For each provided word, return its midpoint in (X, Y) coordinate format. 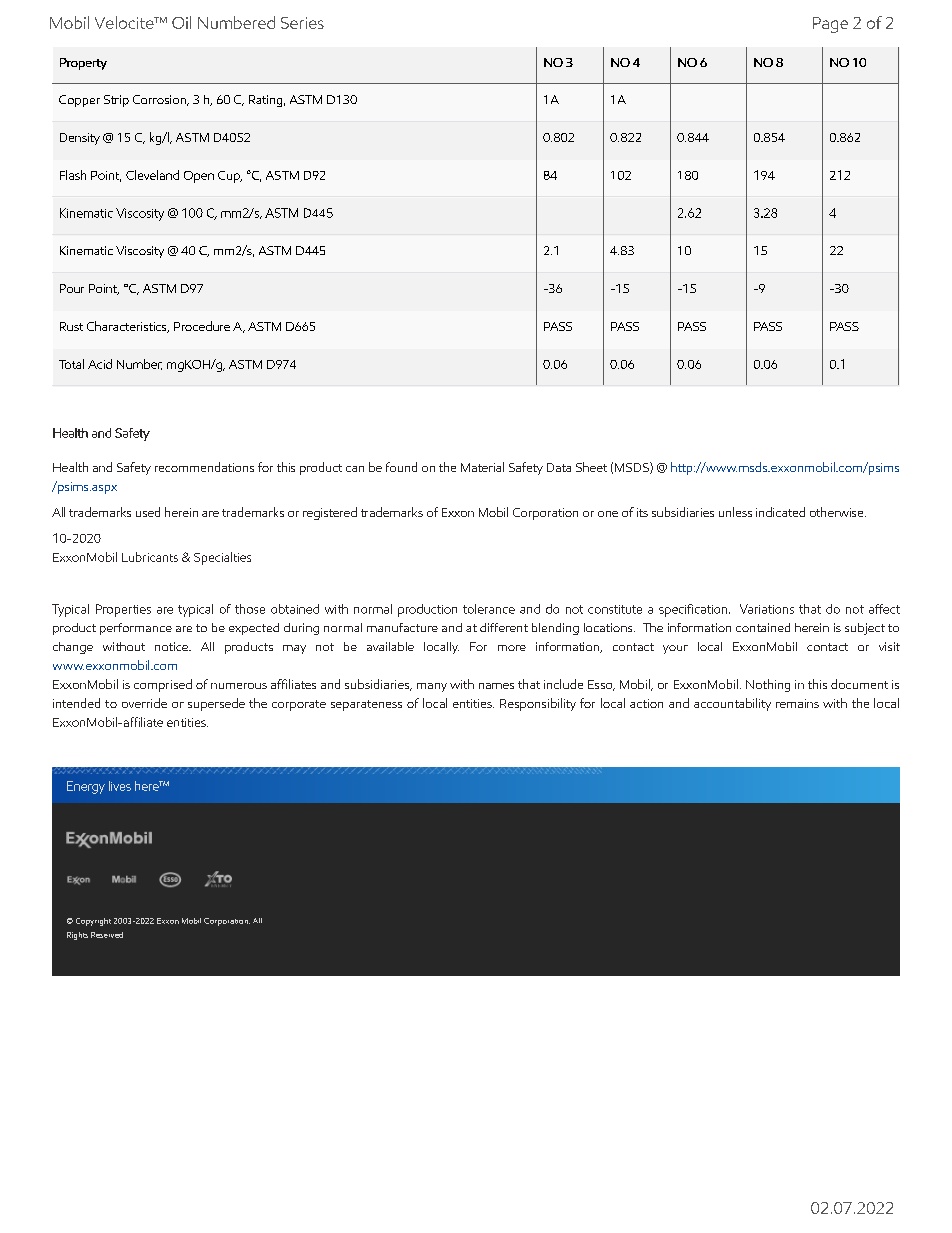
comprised (163, 685)
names (496, 686)
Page (830, 25)
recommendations (204, 467)
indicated (780, 512)
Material (482, 467)
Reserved (107, 935)
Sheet (591, 467)
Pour (72, 288)
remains (797, 703)
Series (302, 23)
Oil (181, 22)
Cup (230, 177)
